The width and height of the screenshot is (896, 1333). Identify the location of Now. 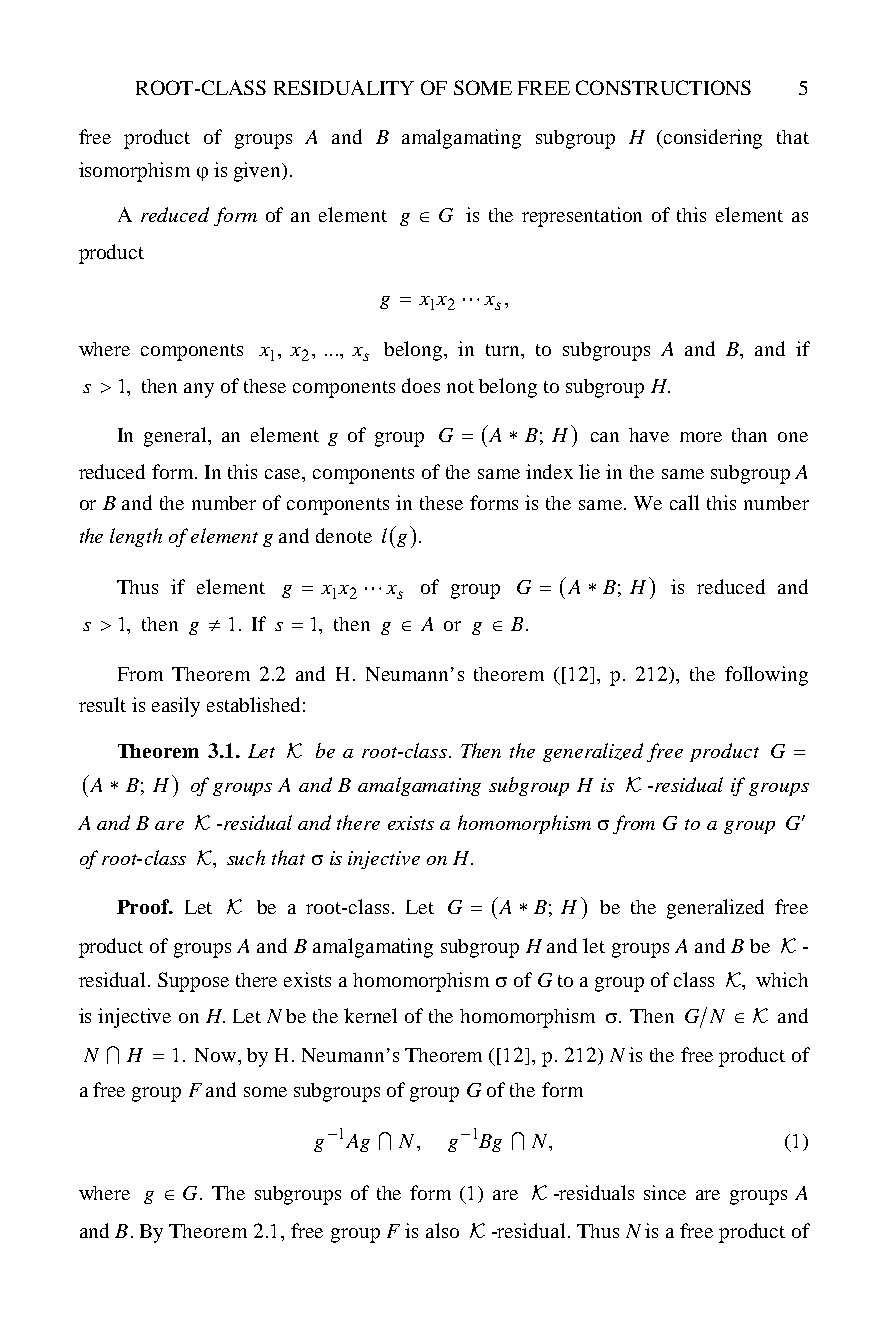
(217, 1055).
